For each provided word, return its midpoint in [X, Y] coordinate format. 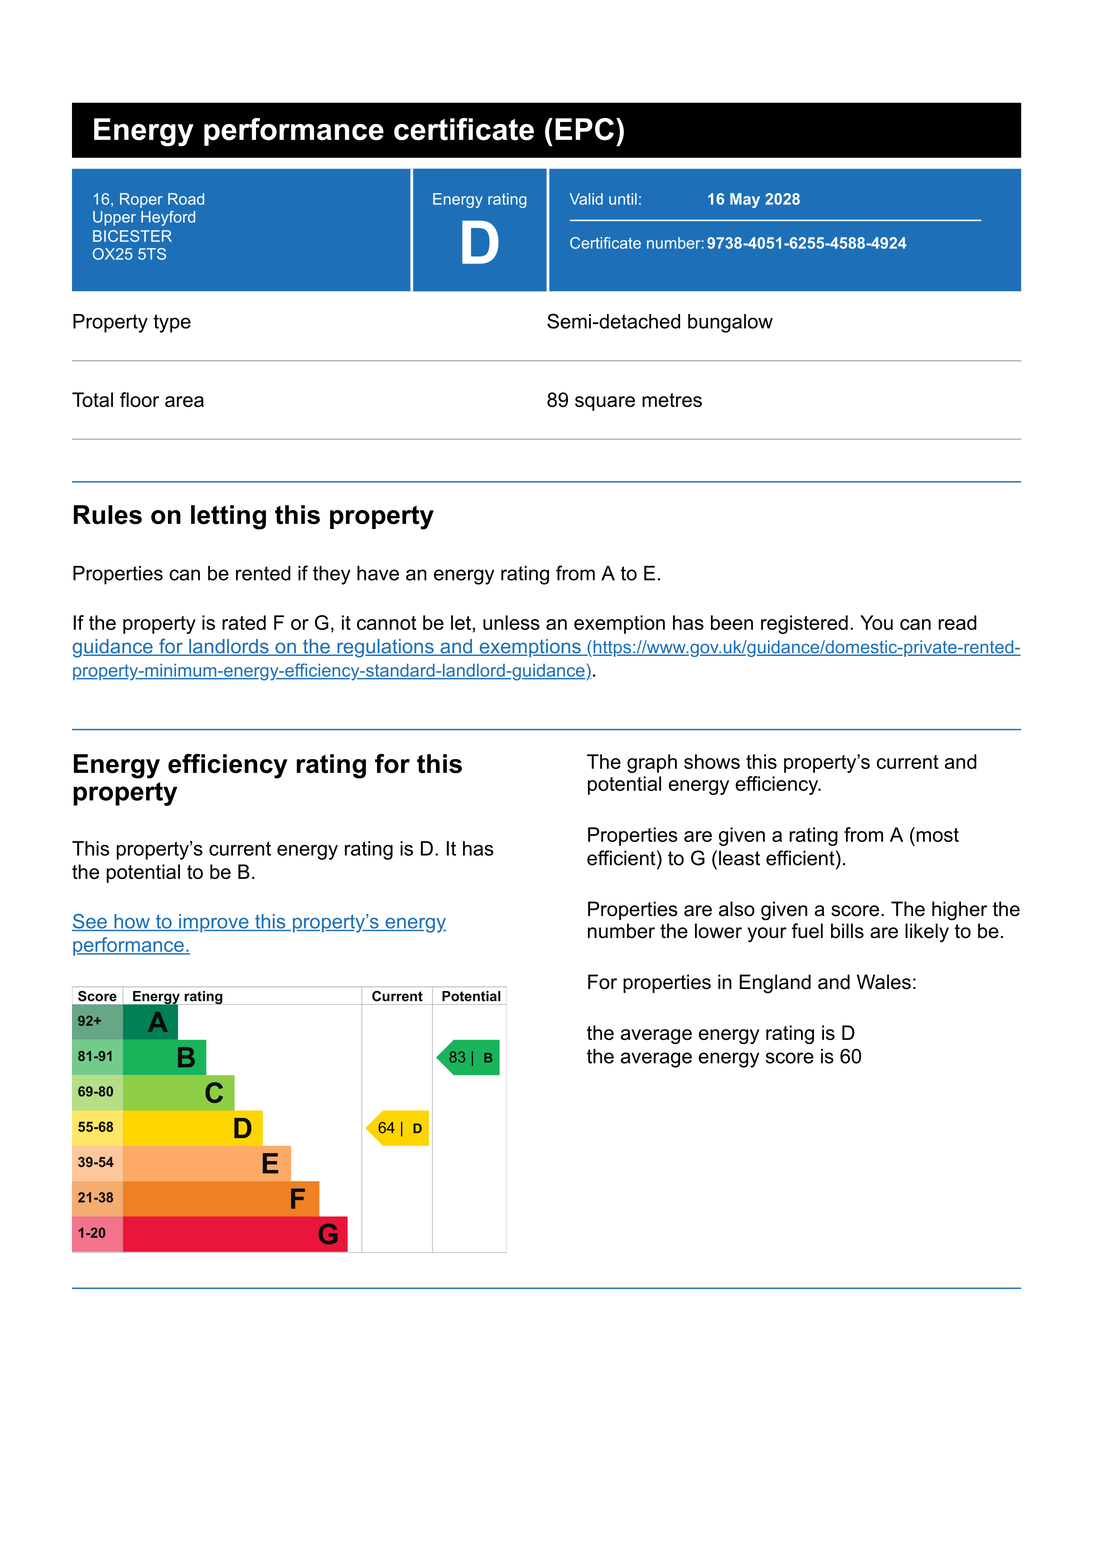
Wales [884, 982]
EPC [584, 129]
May [745, 200]
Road [186, 199]
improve [214, 923]
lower [718, 931]
